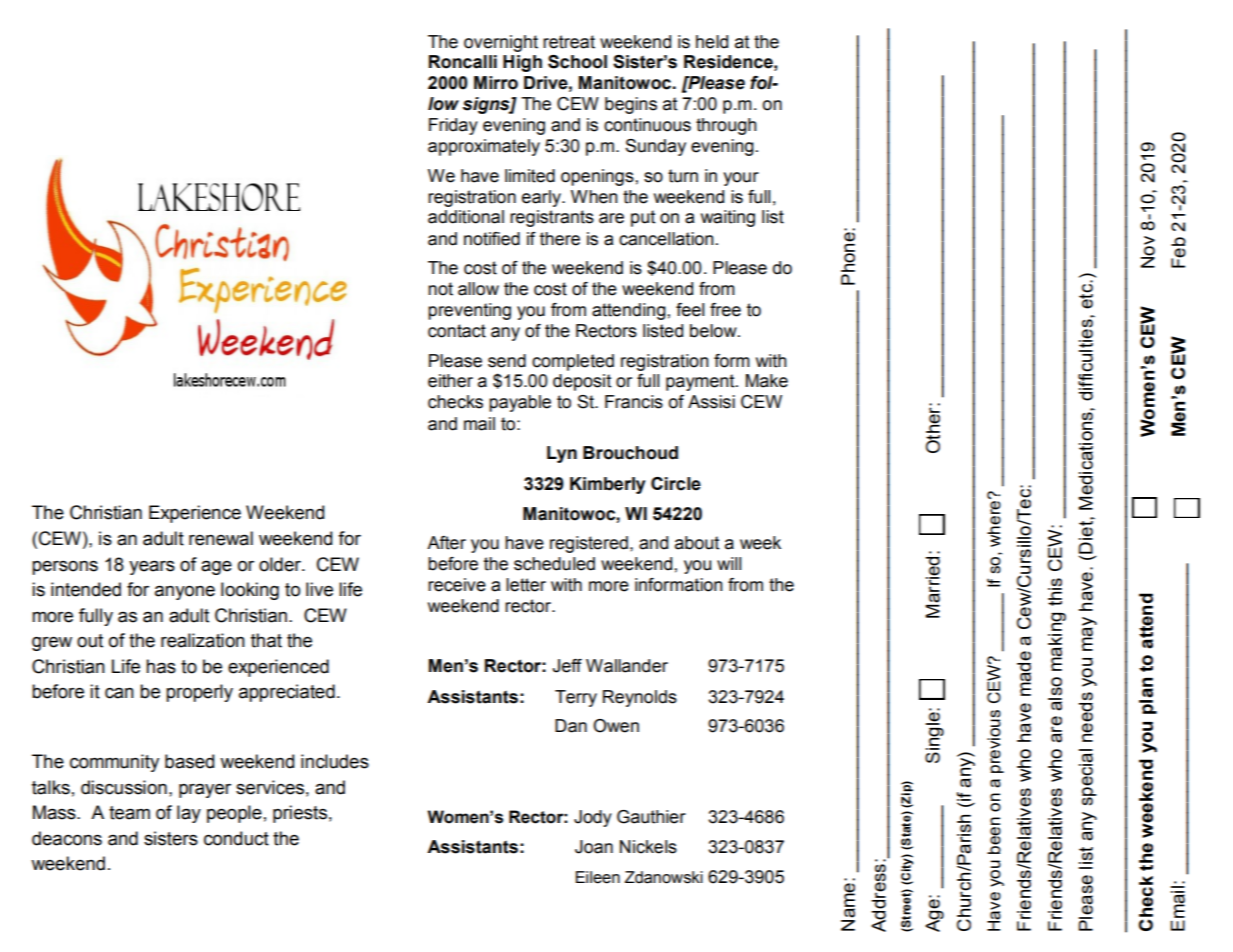 The image size is (1233, 952). What do you see at coordinates (651, 817) in the screenshot?
I see `Gauthier` at bounding box center [651, 817].
